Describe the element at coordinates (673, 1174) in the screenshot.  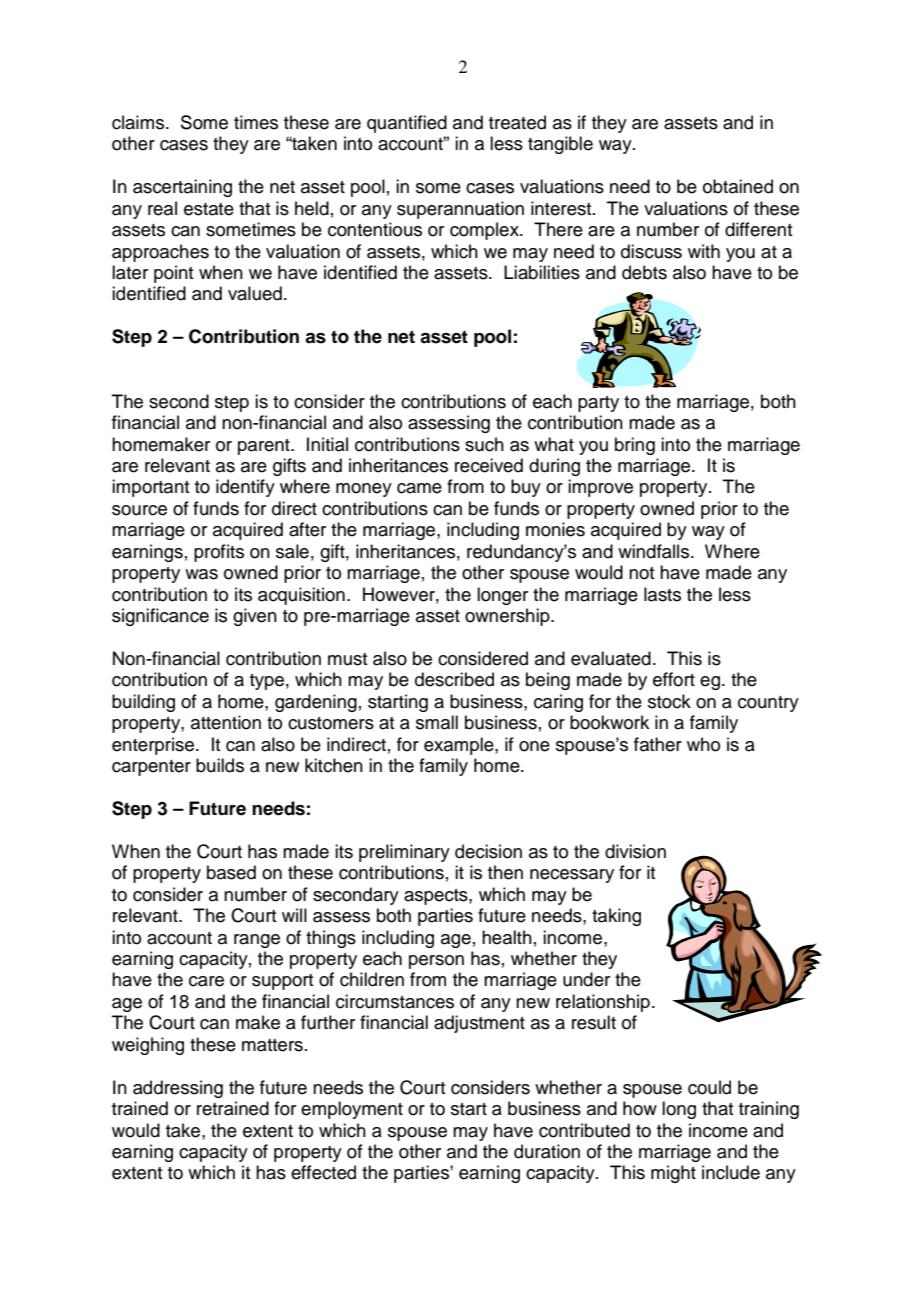
I see `might` at that location.
